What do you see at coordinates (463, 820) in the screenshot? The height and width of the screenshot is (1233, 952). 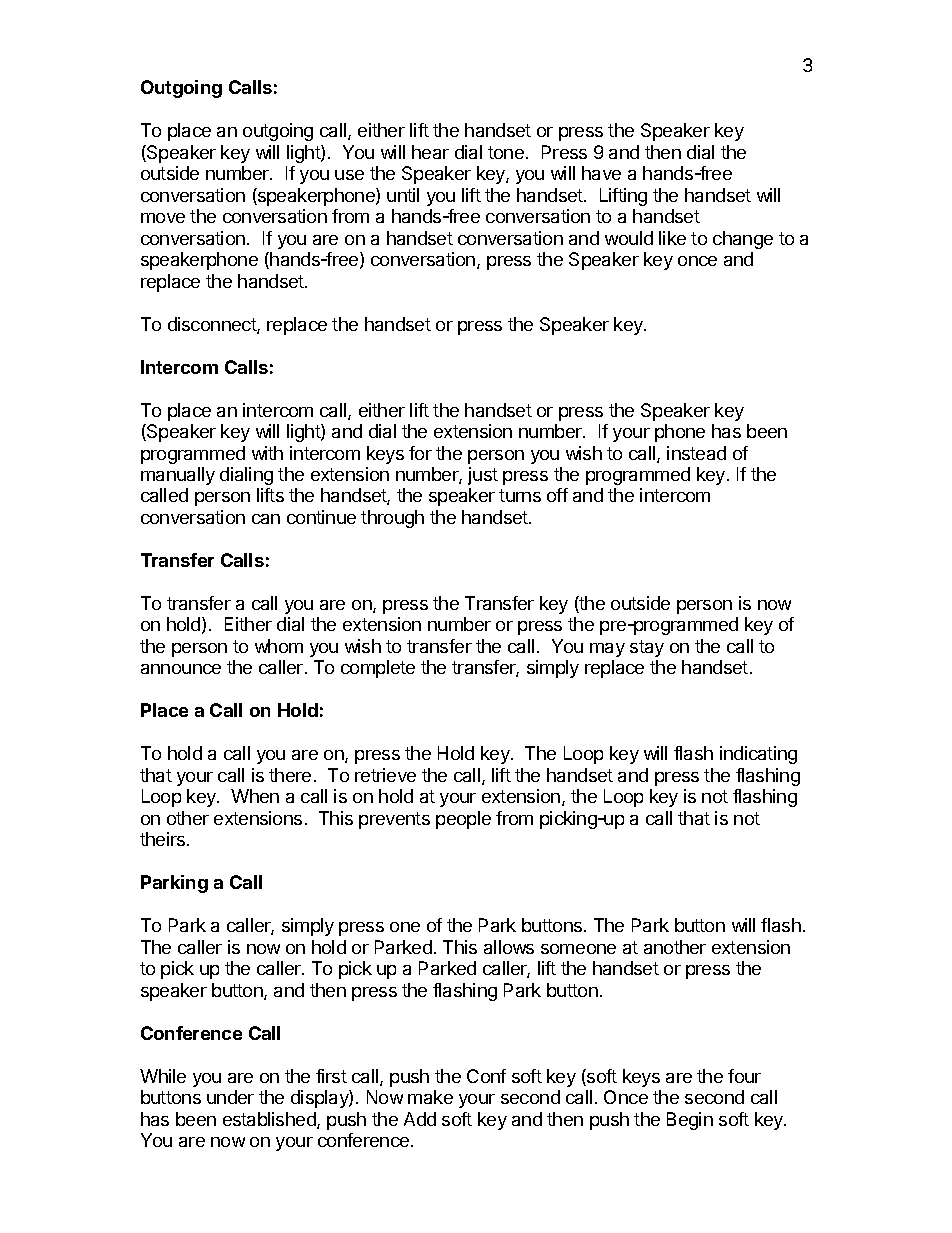 I see `people` at bounding box center [463, 820].
